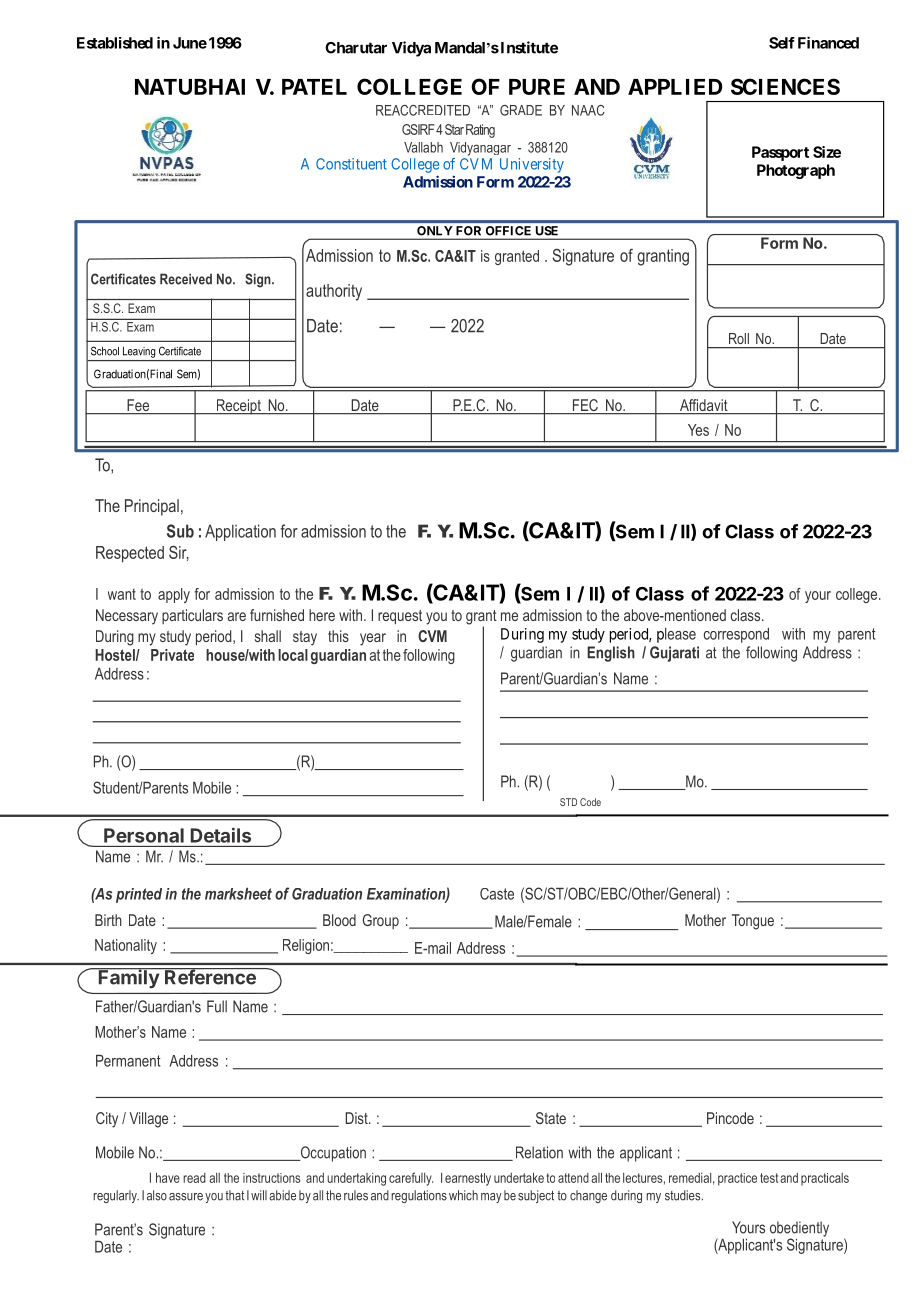  What do you see at coordinates (753, 922) in the image?
I see `Tongue` at bounding box center [753, 922].
